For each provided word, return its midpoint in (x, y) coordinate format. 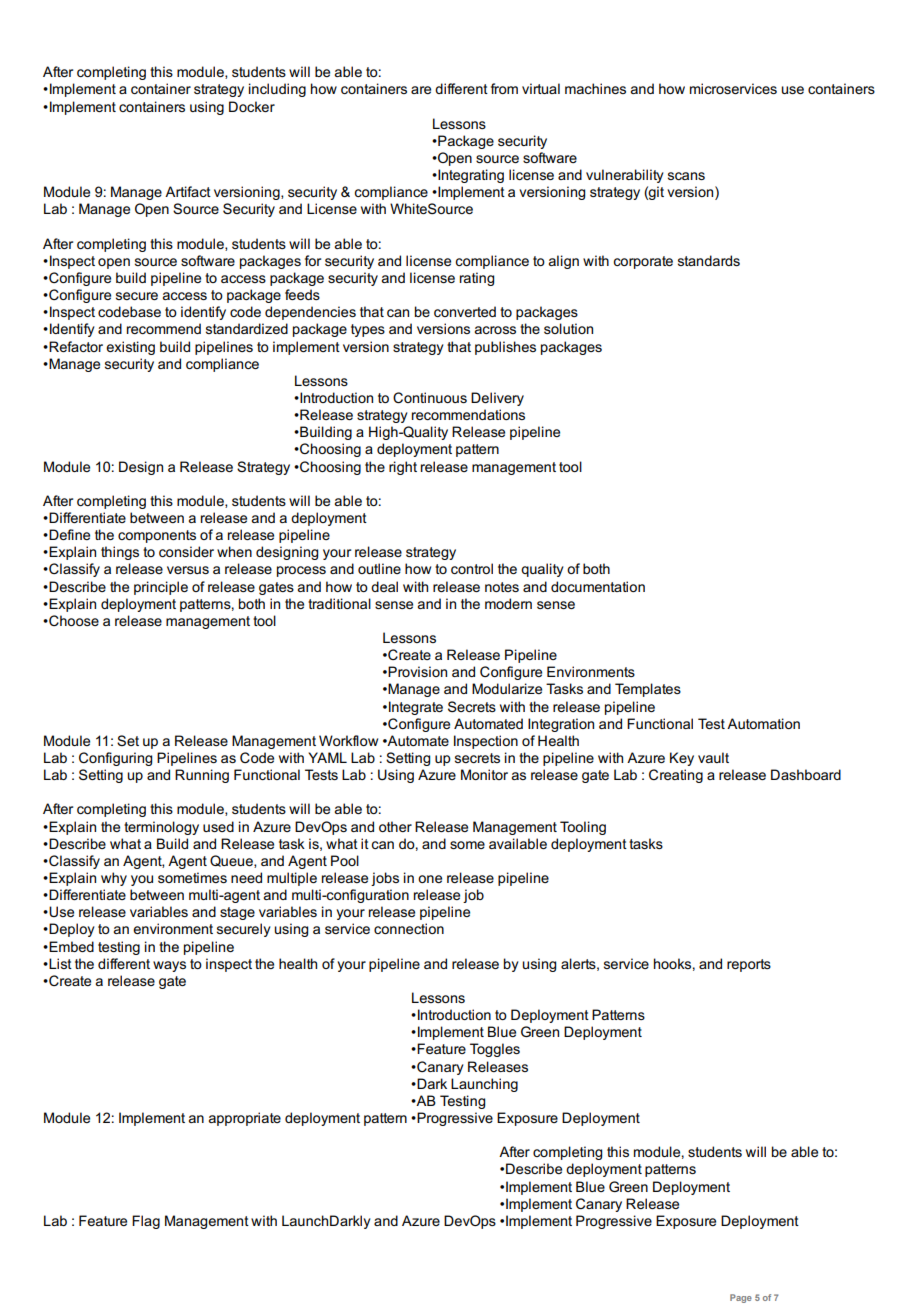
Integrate (416, 708)
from (504, 88)
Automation (763, 723)
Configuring (115, 759)
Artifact (188, 191)
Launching (484, 1085)
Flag (146, 1222)
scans (686, 176)
